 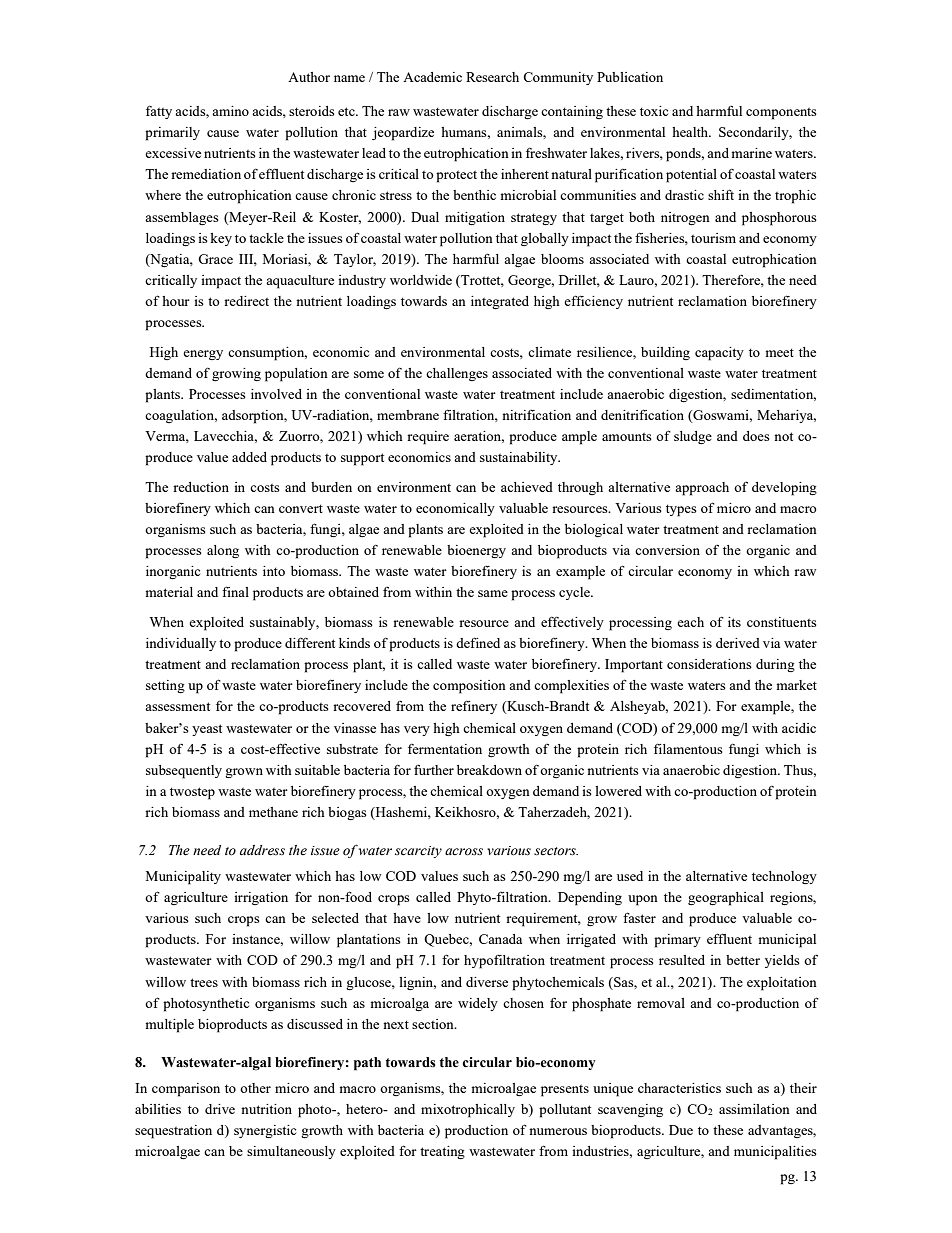 I want to click on same, so click(x=493, y=593).
